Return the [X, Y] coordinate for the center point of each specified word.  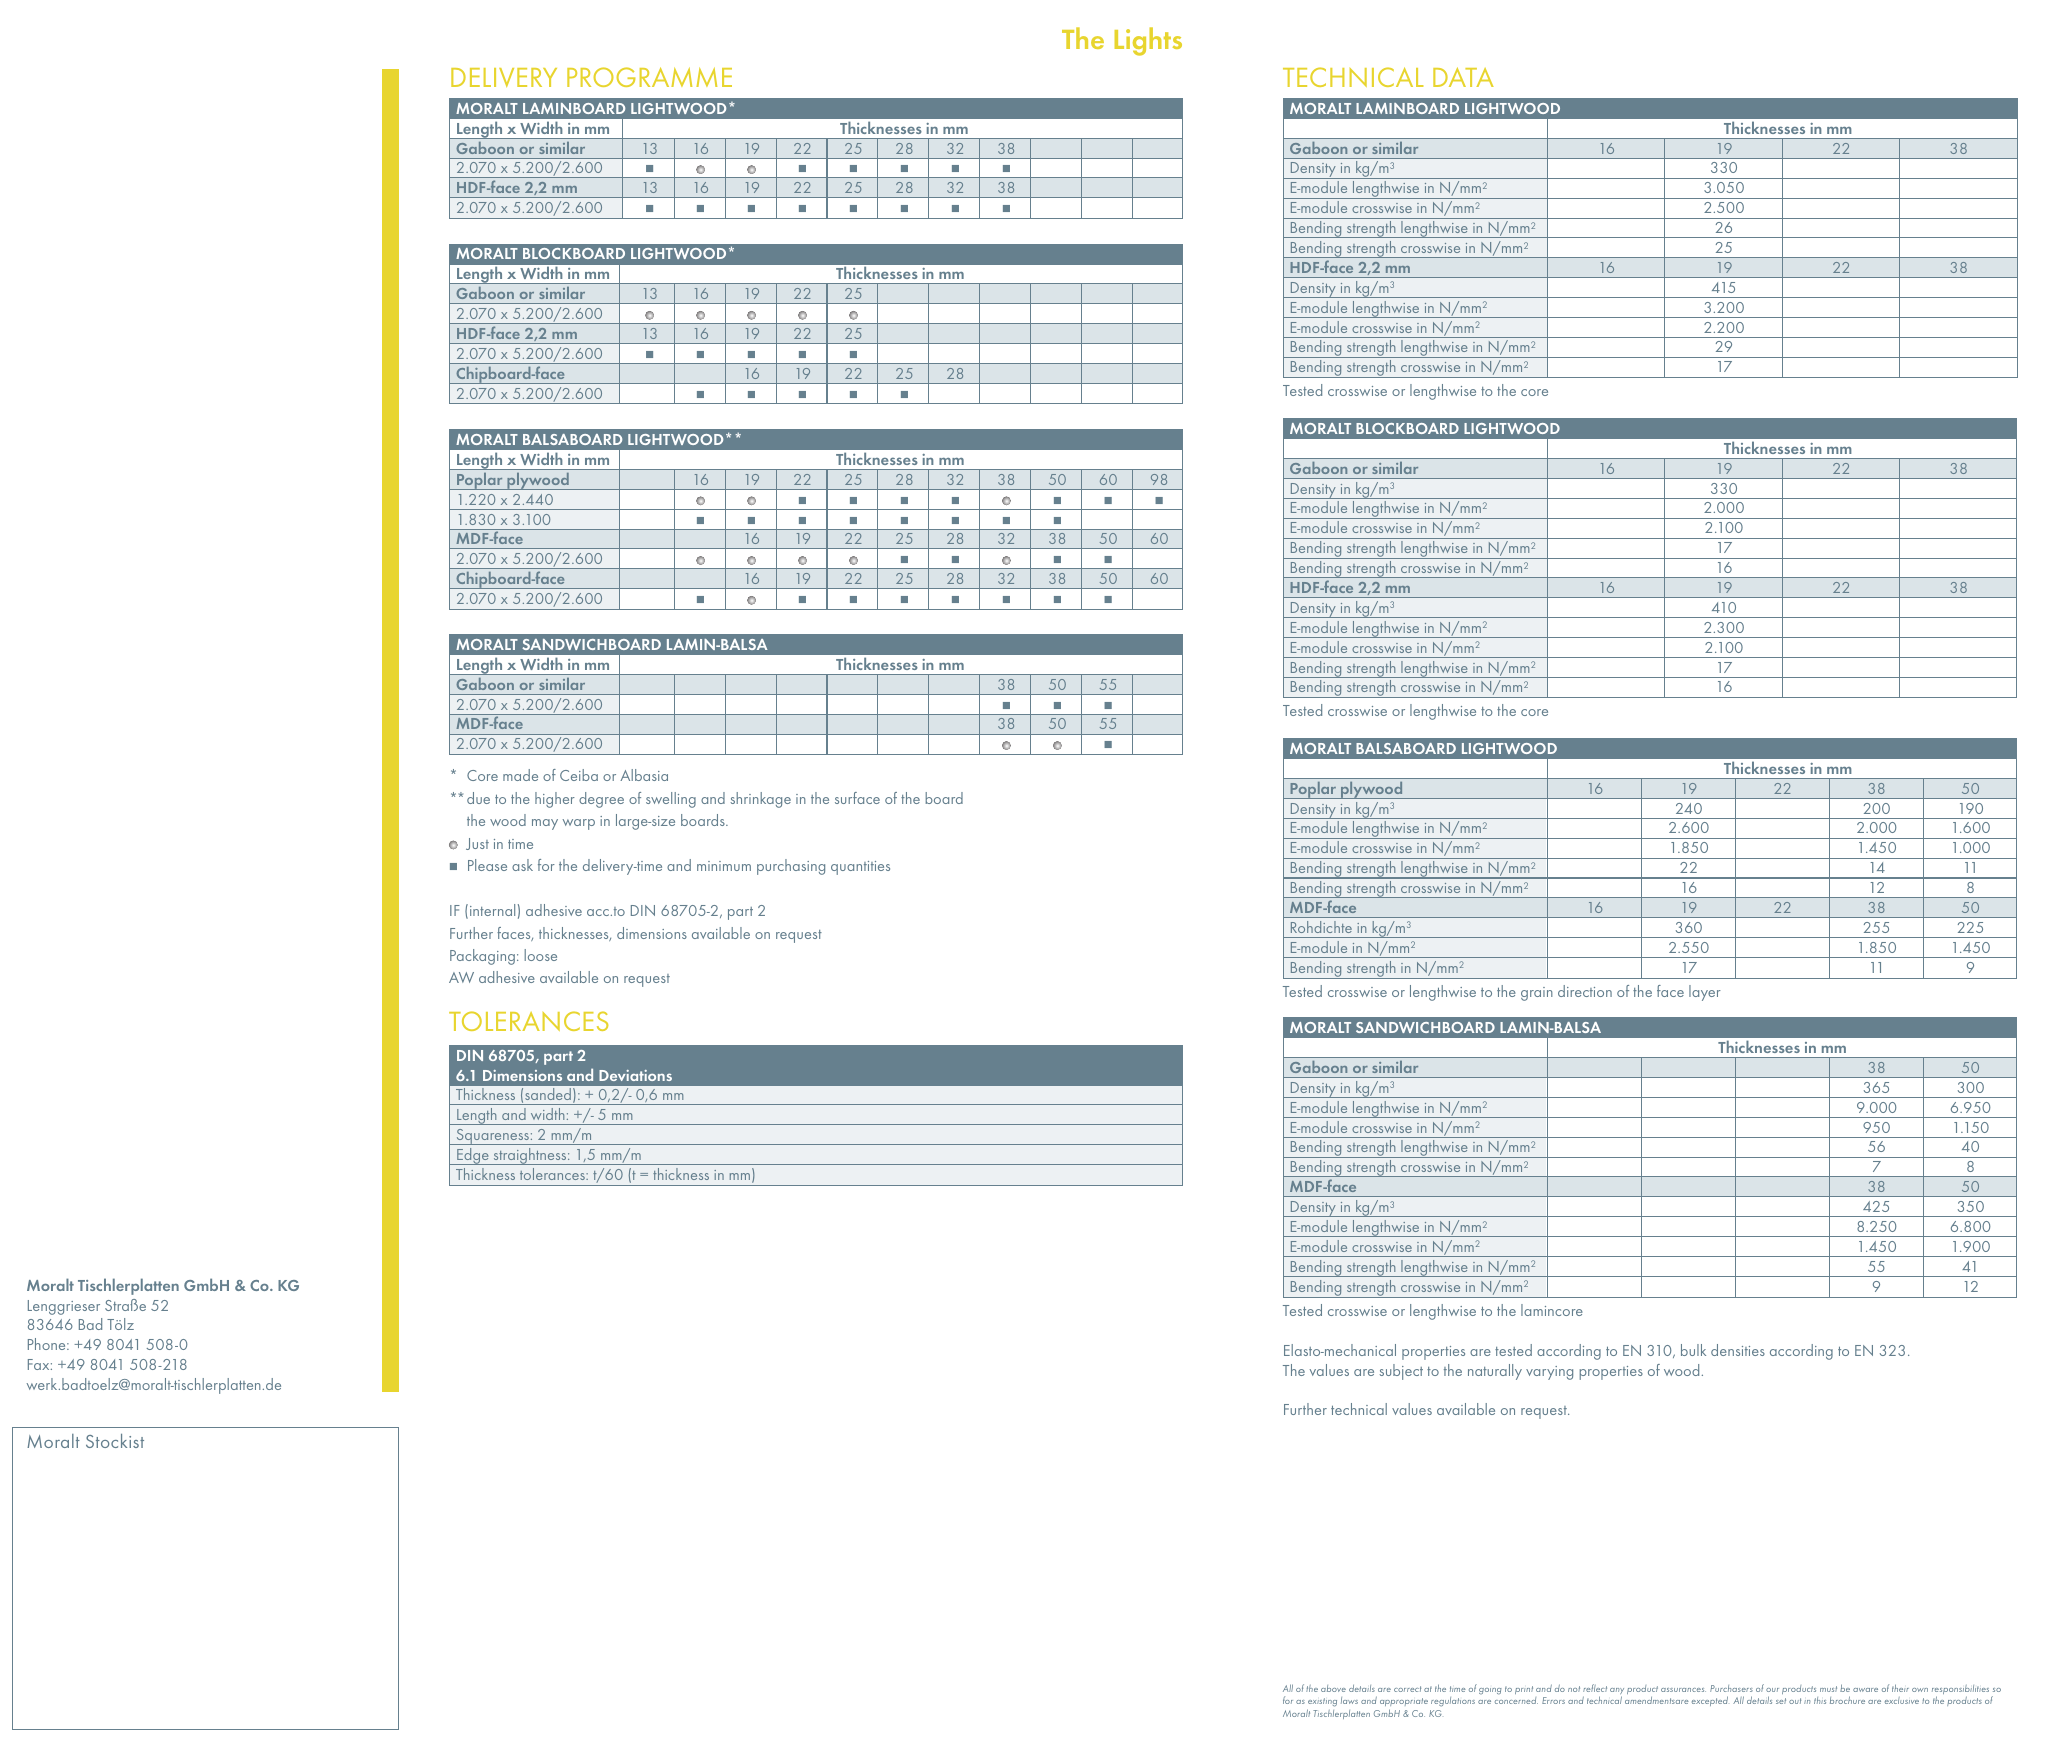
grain [1537, 994]
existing [1322, 1704]
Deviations [635, 1075]
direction [1585, 991]
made [520, 775]
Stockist [115, 1441]
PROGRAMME [649, 77]
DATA [1463, 77]
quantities [860, 868]
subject [1401, 1372]
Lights [1148, 41]
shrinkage [761, 800]
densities [1738, 1350]
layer [1705, 993]
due [478, 798]
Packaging [482, 957]
